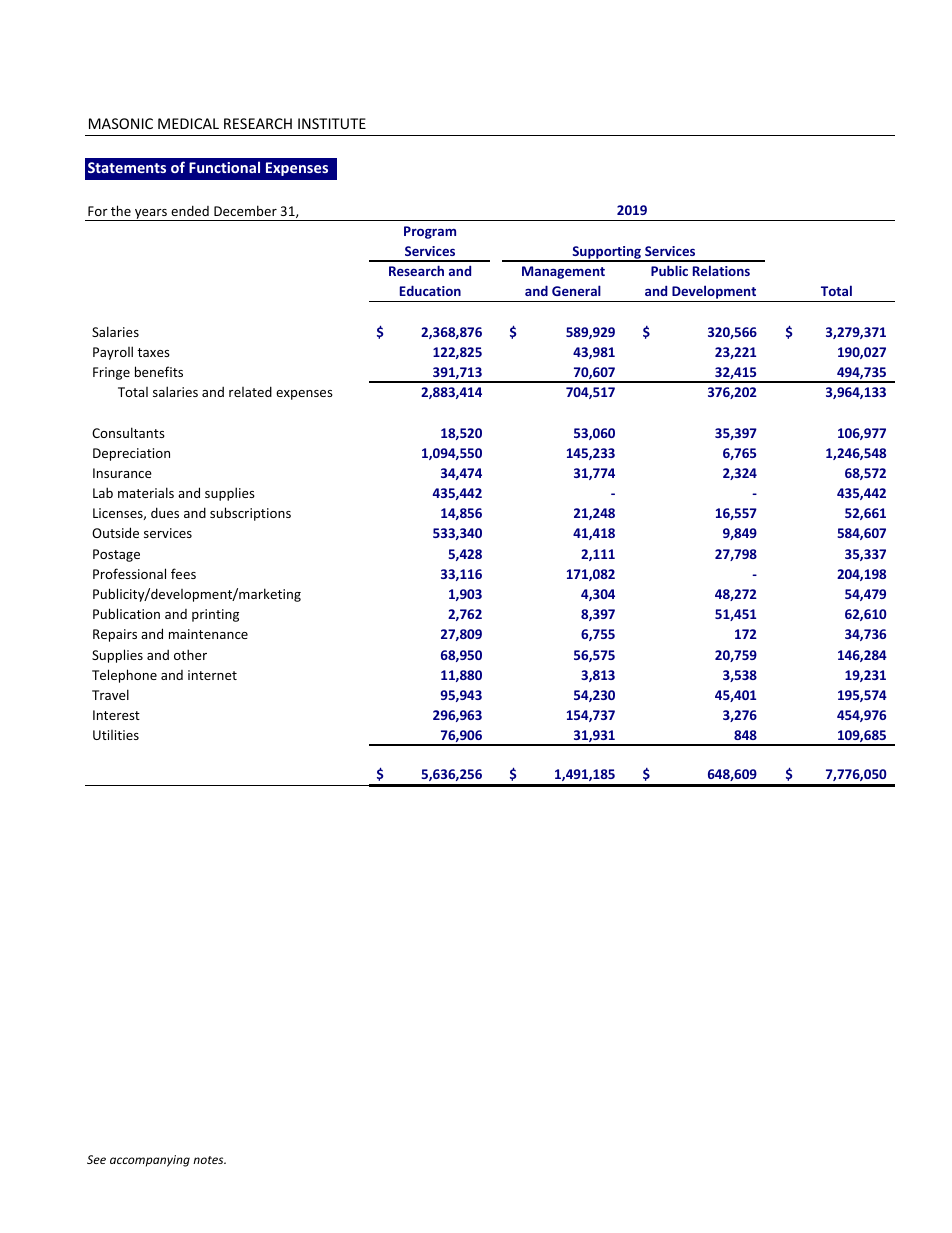  I want to click on Supporting, so click(607, 253).
